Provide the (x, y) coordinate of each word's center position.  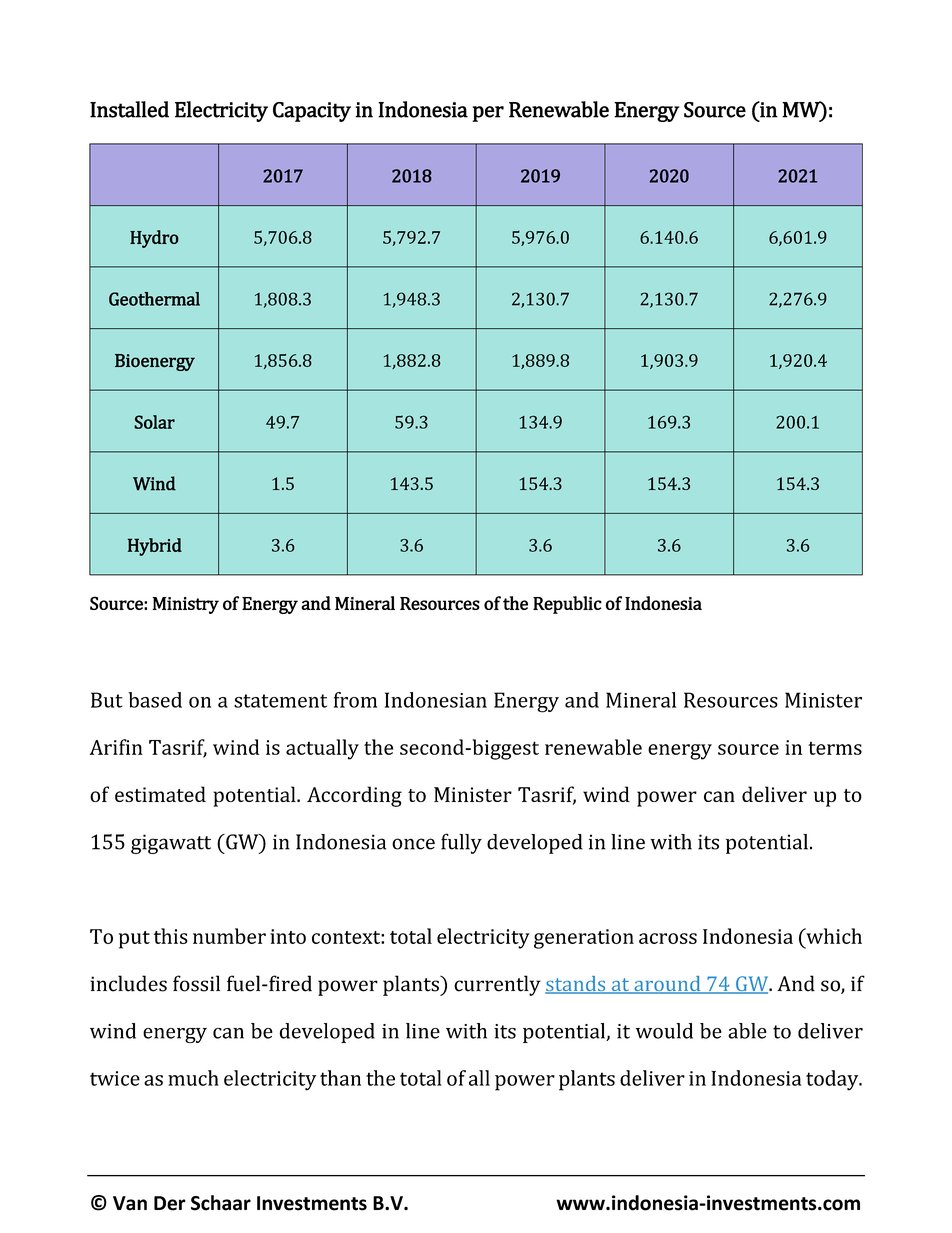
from (355, 700)
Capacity (312, 112)
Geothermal (154, 299)
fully (461, 843)
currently (497, 985)
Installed (129, 109)
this (171, 936)
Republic (567, 605)
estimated (160, 794)
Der (170, 1203)
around (667, 985)
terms (835, 748)
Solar (154, 422)
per (488, 114)
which (833, 936)
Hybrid (155, 547)
